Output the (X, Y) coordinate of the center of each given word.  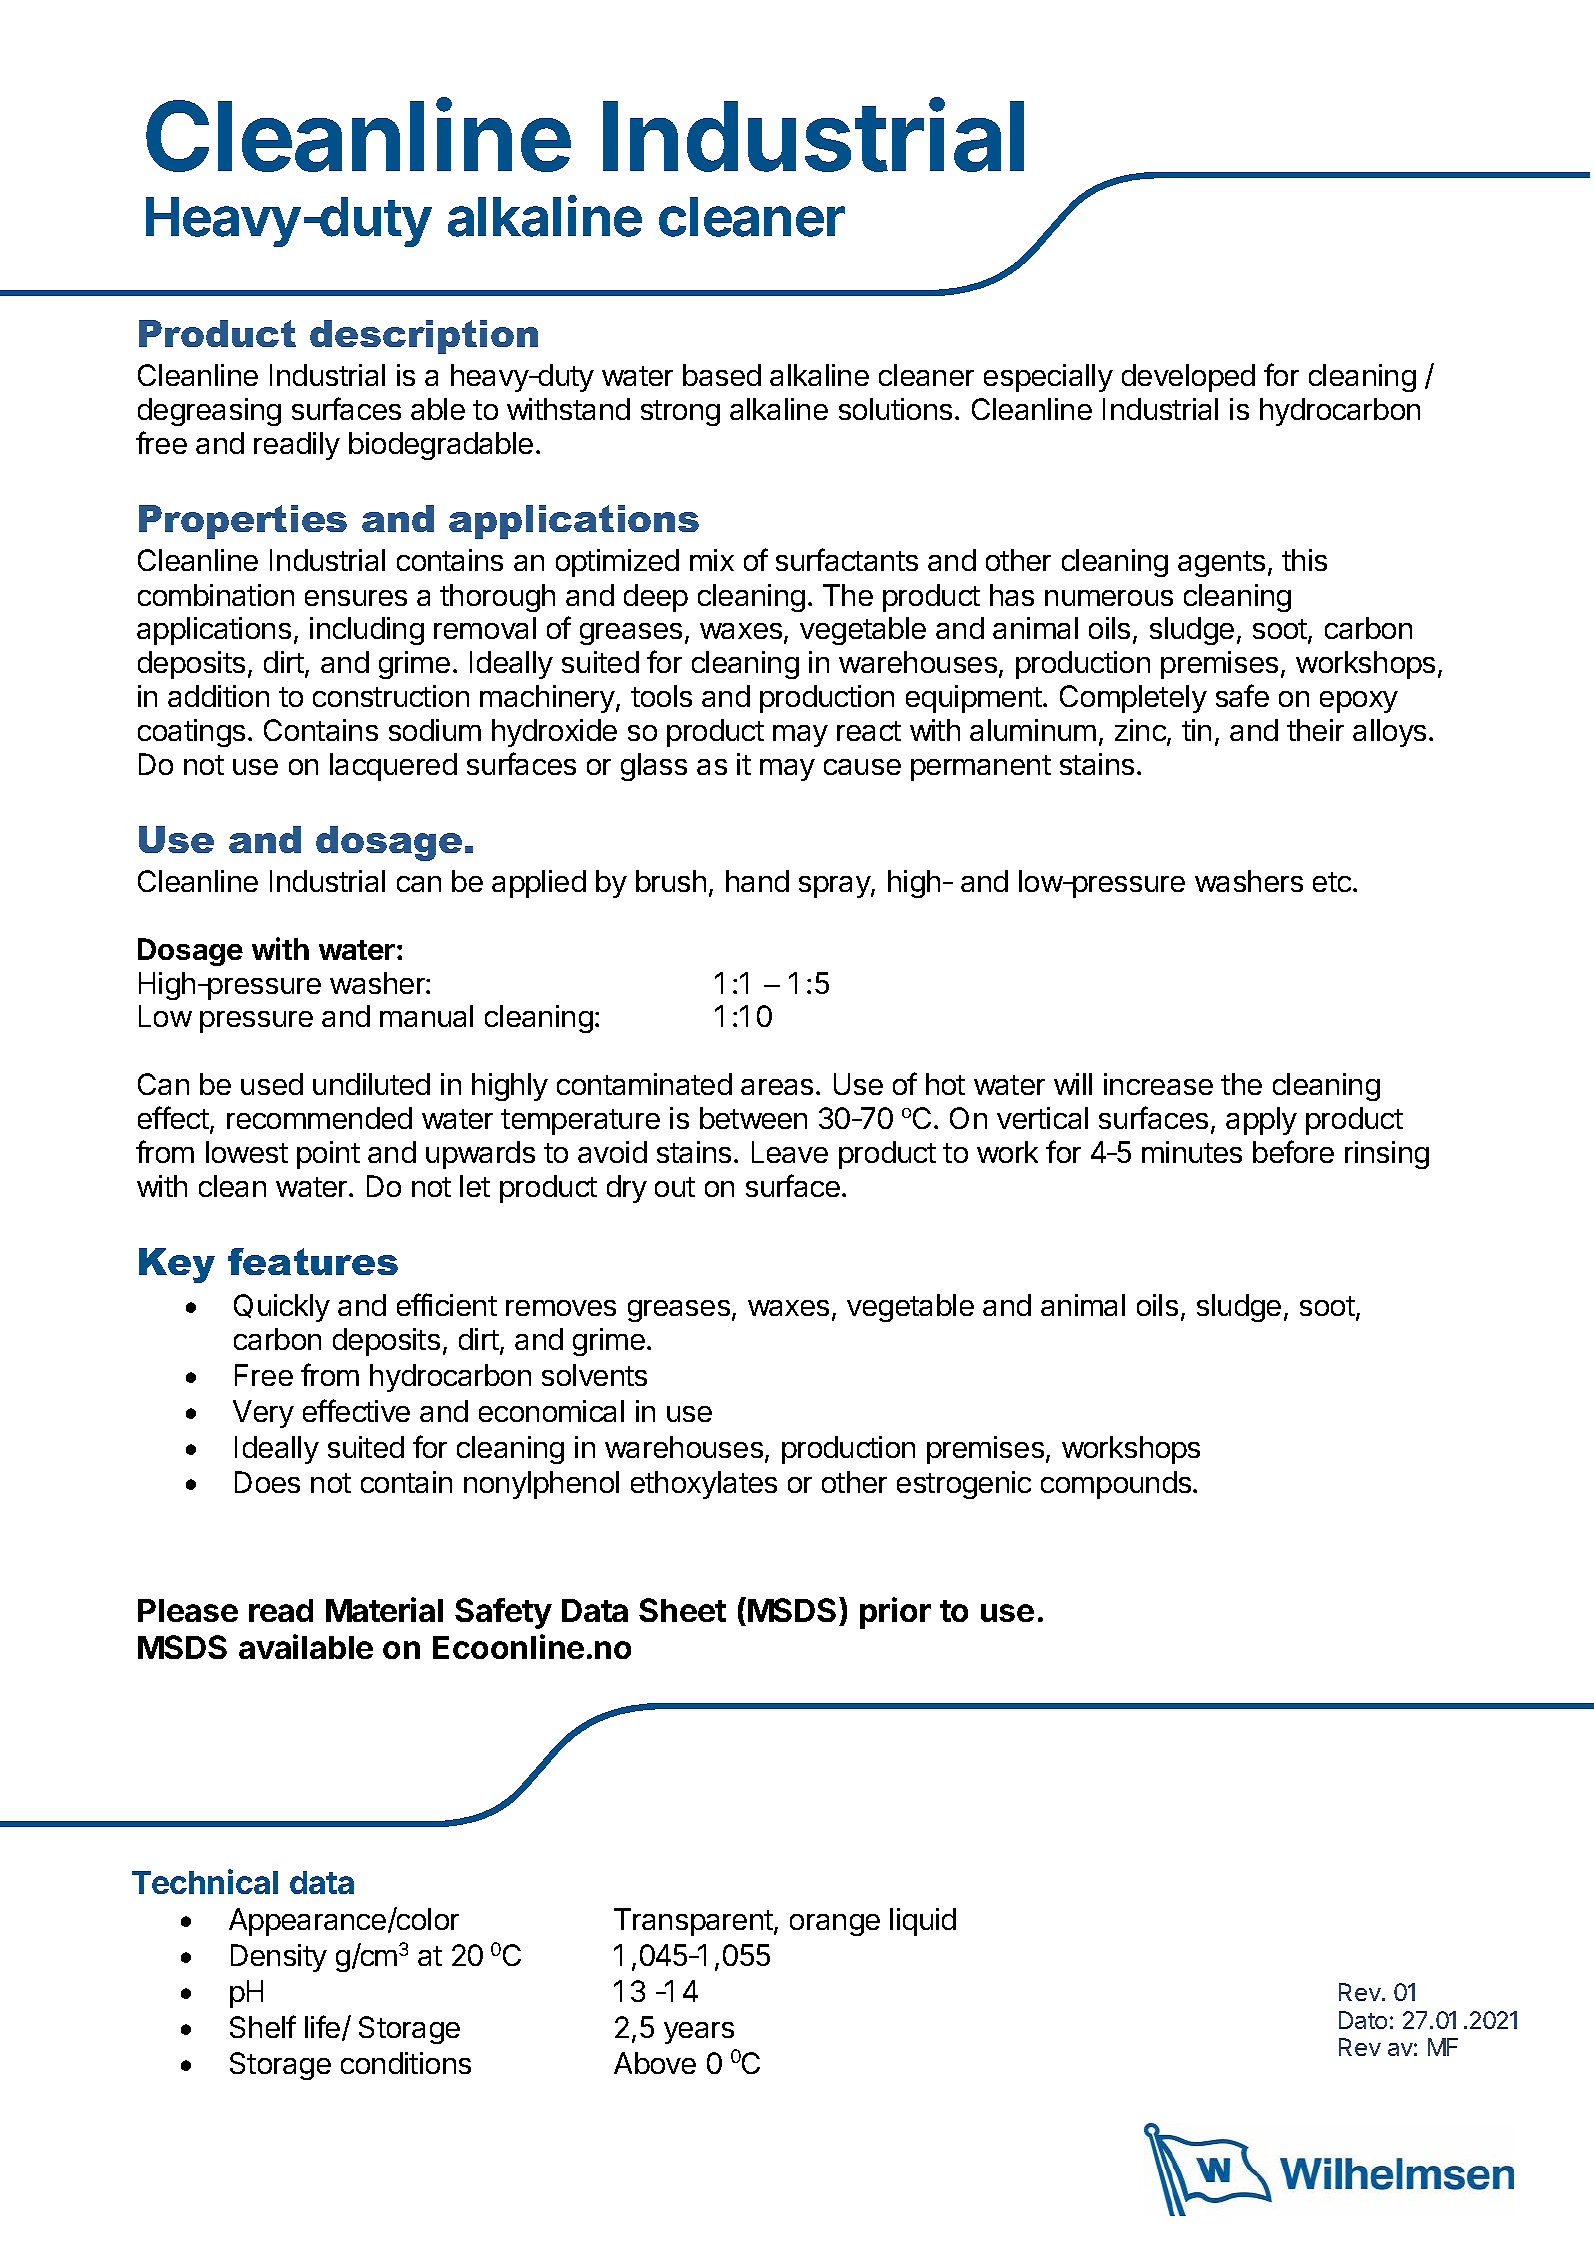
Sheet (682, 1610)
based (722, 375)
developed (1188, 378)
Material (384, 1609)
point (328, 1155)
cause (862, 767)
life (322, 2026)
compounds (1116, 1485)
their (1315, 730)
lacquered (393, 767)
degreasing (209, 412)
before (1293, 1151)
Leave (790, 1152)
